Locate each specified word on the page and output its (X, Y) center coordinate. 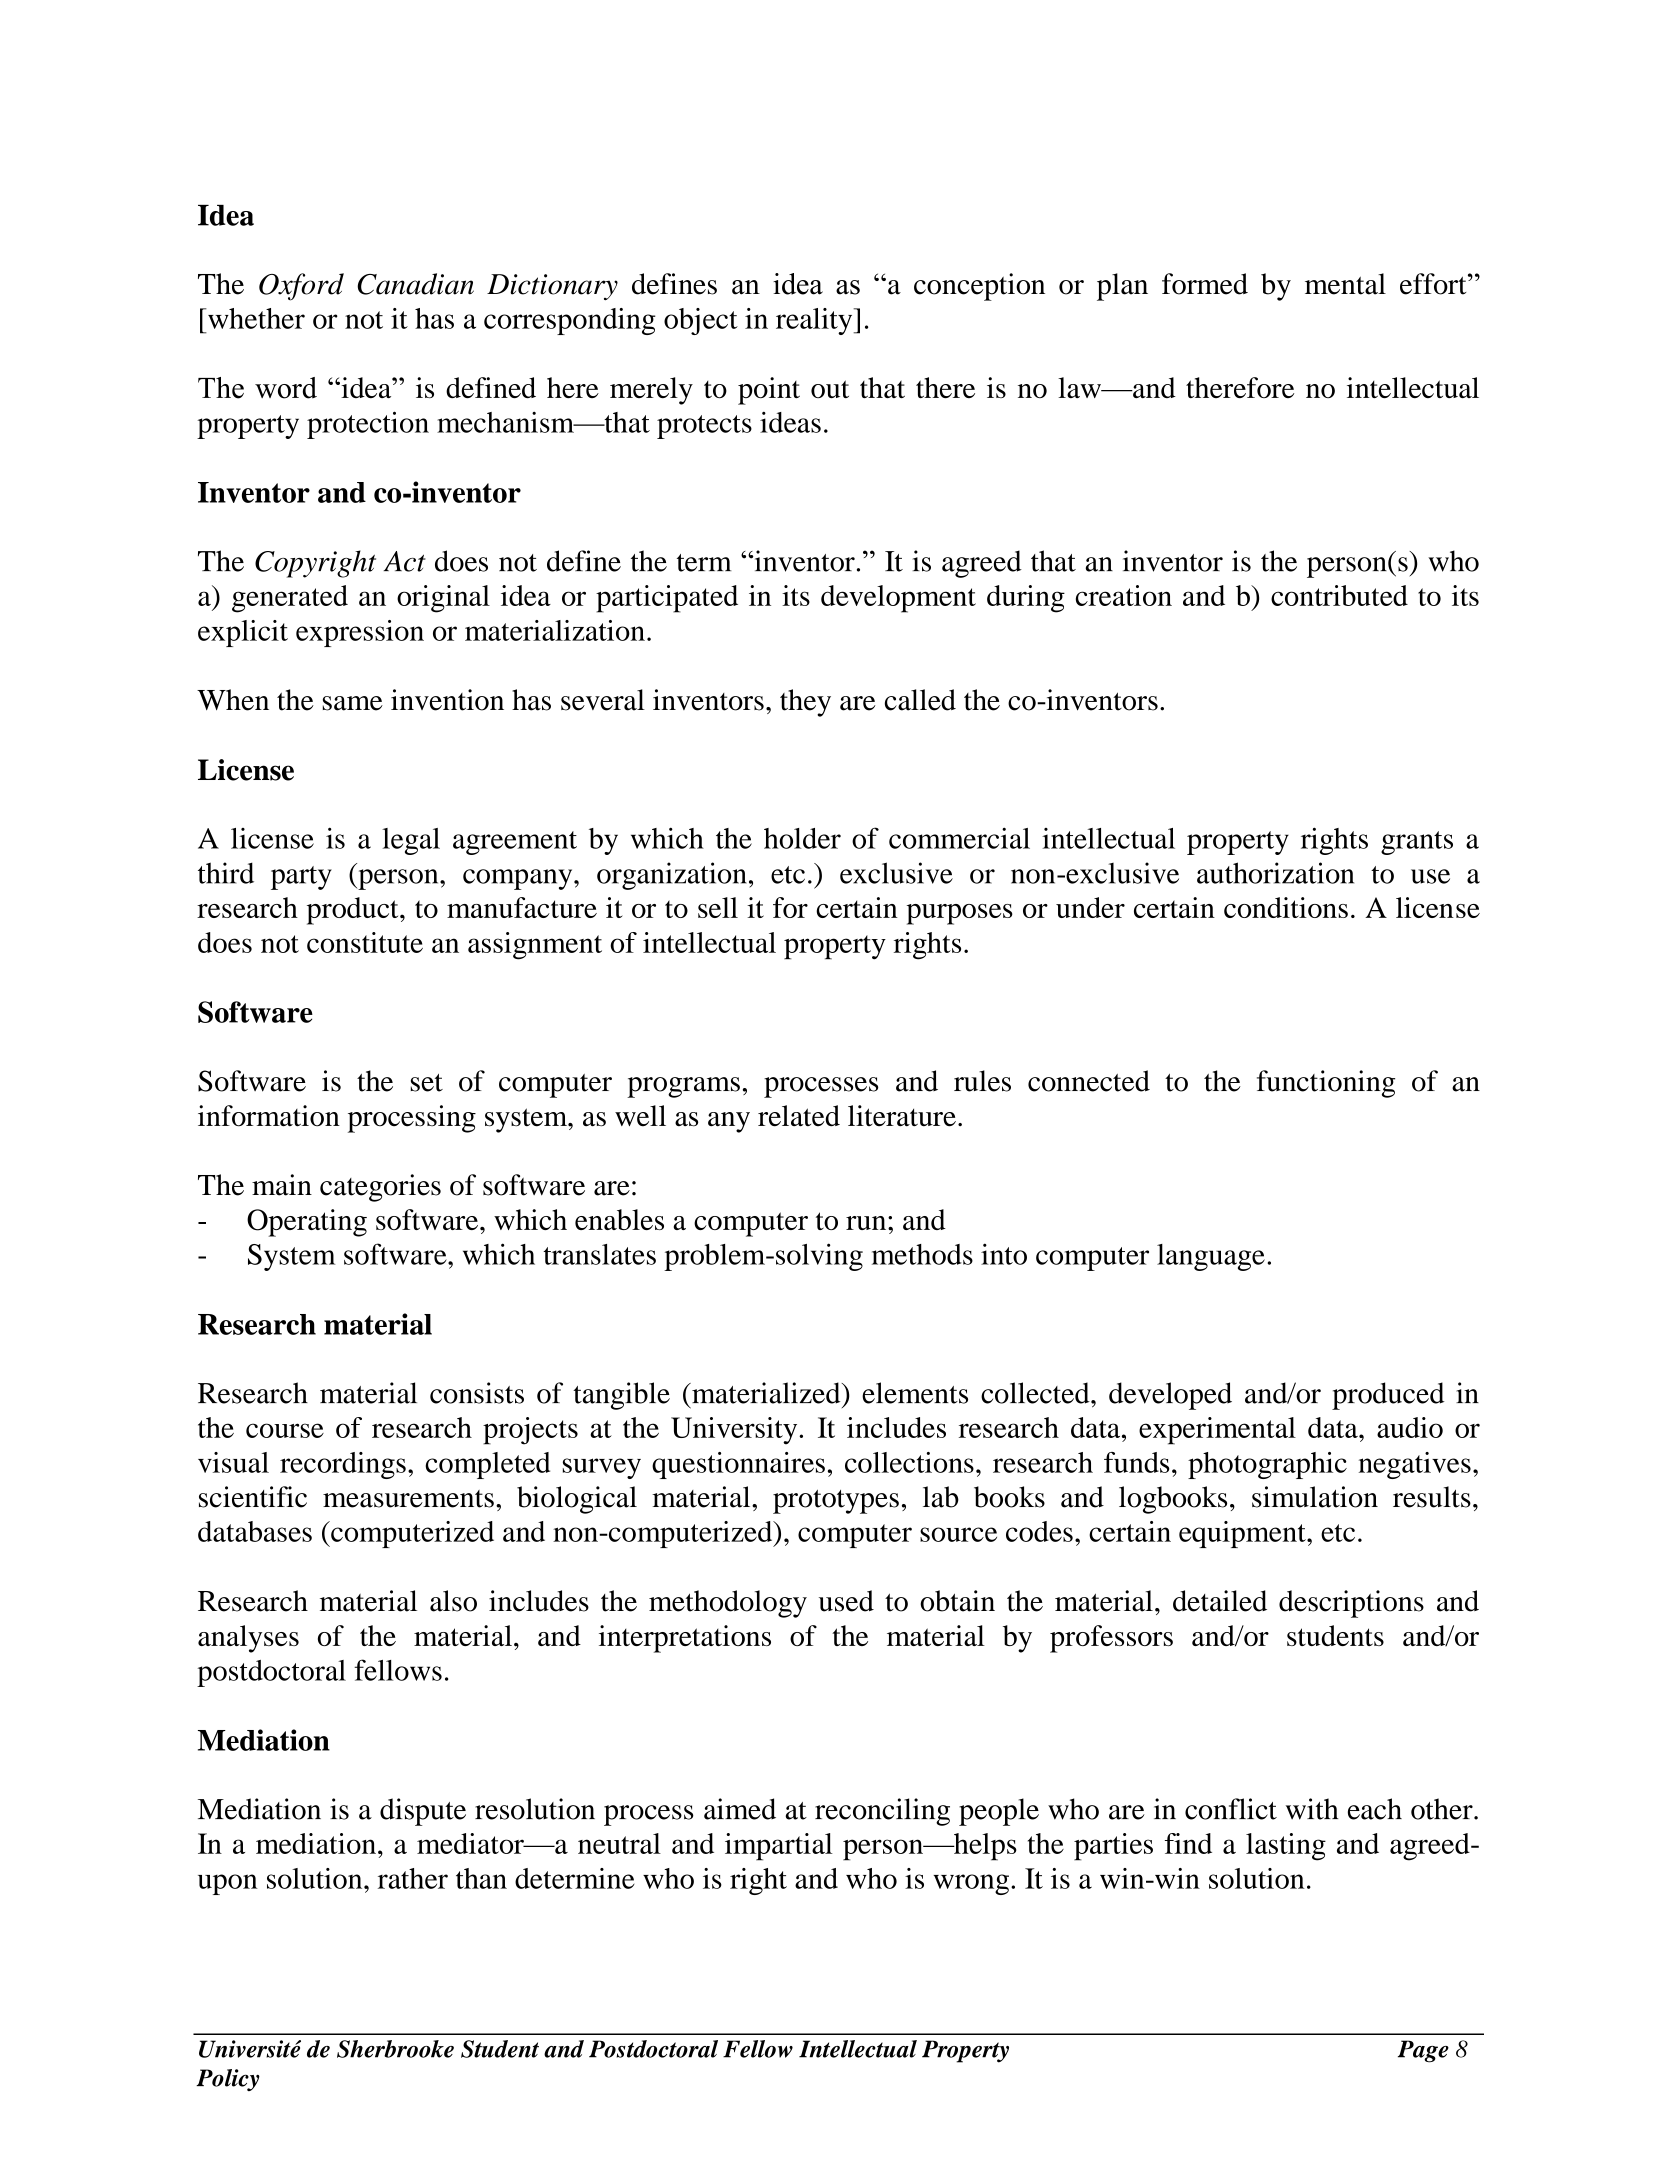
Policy (228, 2080)
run (867, 1223)
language (1211, 1257)
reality (815, 321)
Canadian (415, 284)
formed (1205, 284)
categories (380, 1188)
